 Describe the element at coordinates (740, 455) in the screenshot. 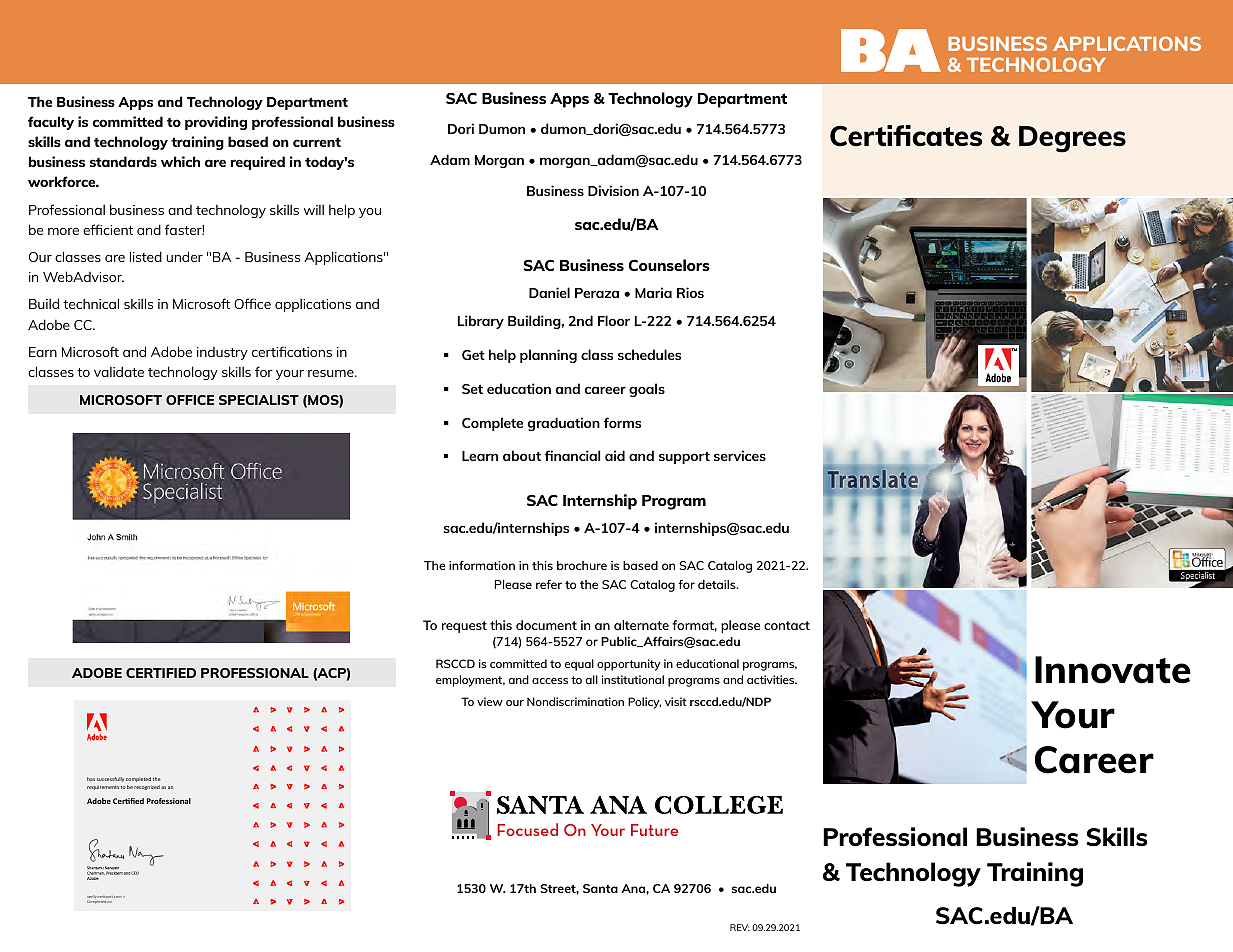

I see `services` at that location.
